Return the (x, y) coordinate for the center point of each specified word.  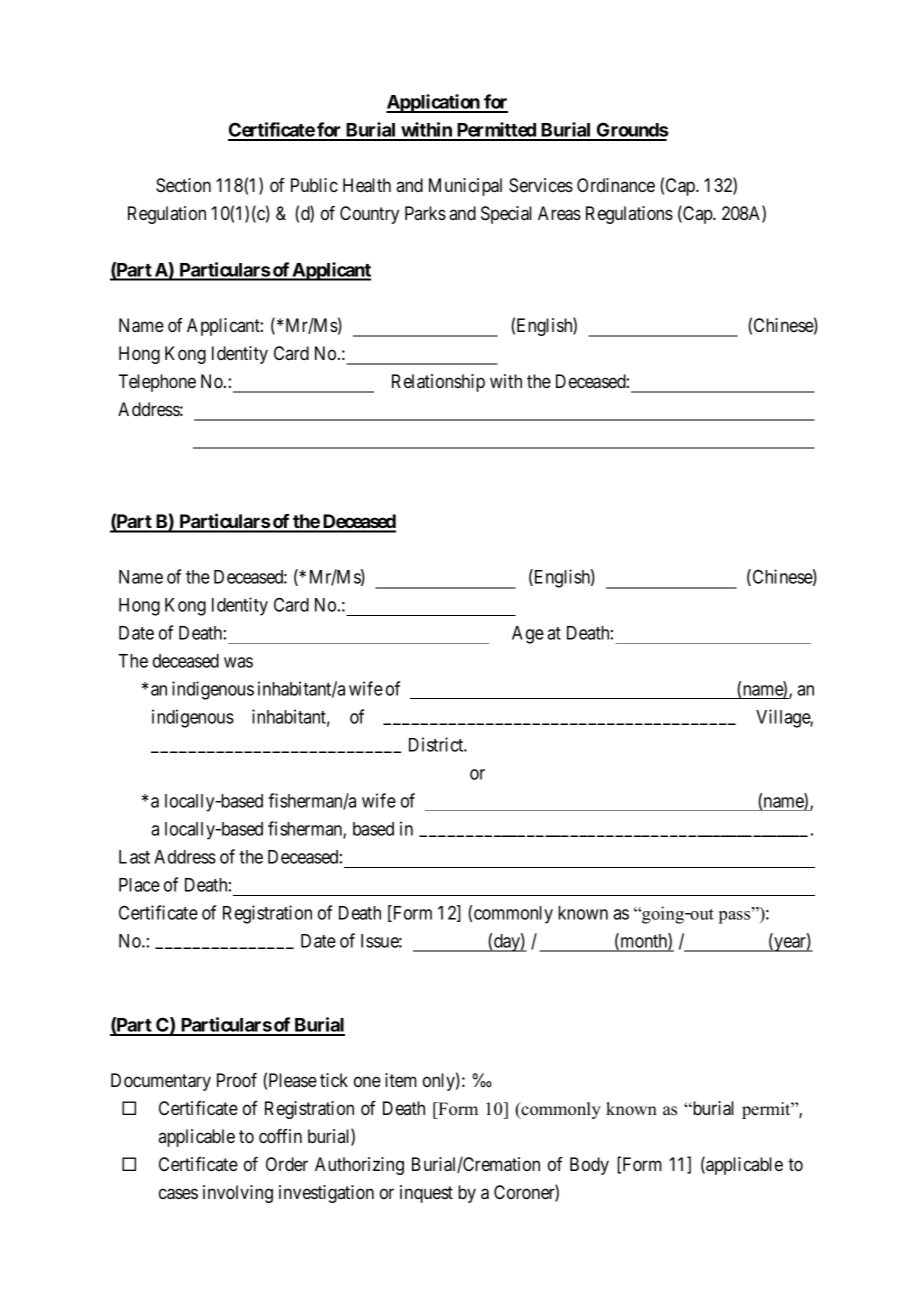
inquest (426, 1194)
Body (589, 1166)
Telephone (157, 383)
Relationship (438, 383)
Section (183, 185)
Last (134, 857)
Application (434, 103)
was (238, 662)
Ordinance (616, 185)
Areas (559, 213)
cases (178, 1194)
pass (736, 916)
